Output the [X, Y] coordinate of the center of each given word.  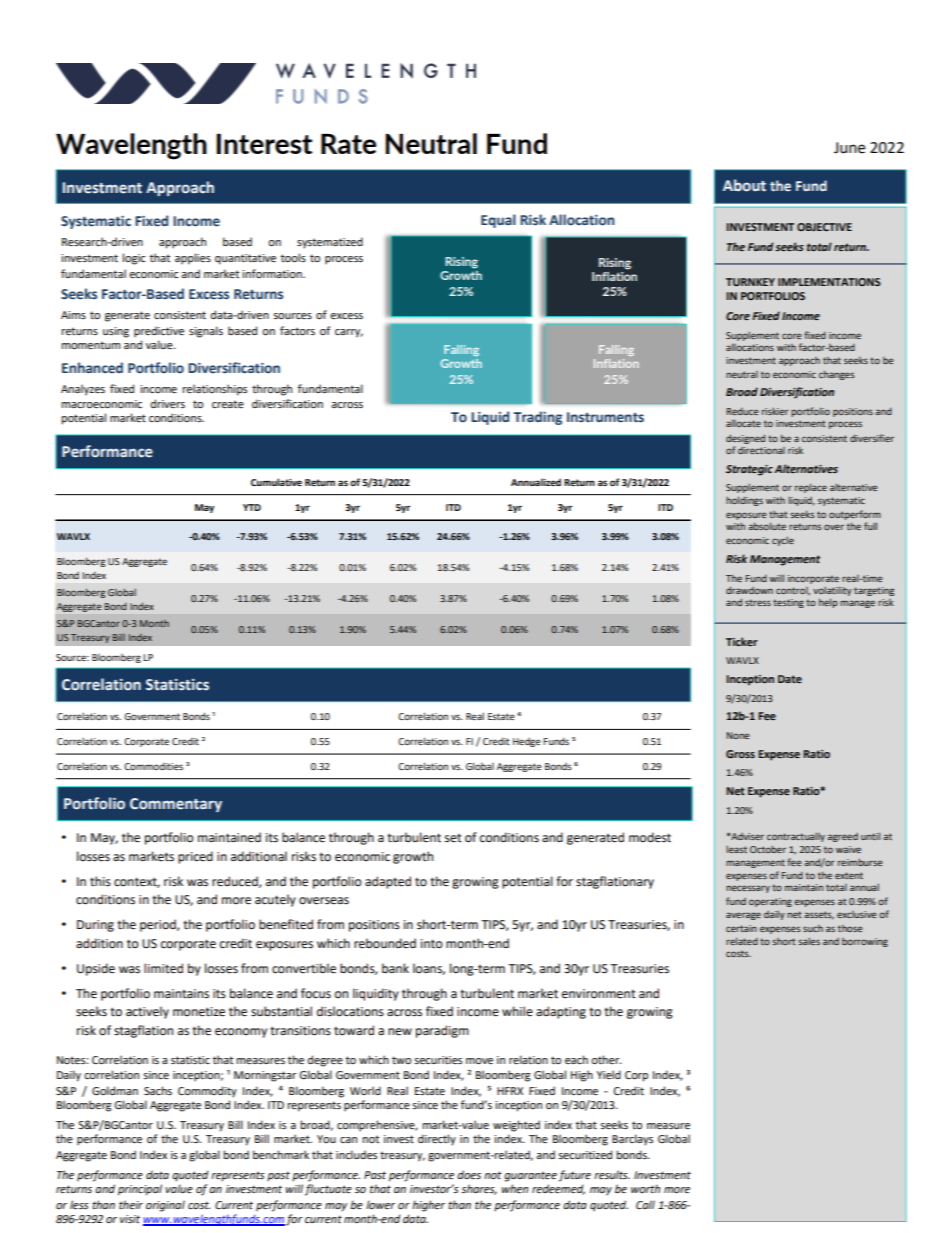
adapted [388, 882]
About [744, 185]
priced [195, 857]
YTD [252, 507]
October [768, 849]
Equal [498, 221]
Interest [264, 144]
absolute [767, 526]
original [165, 1206]
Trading [538, 418]
